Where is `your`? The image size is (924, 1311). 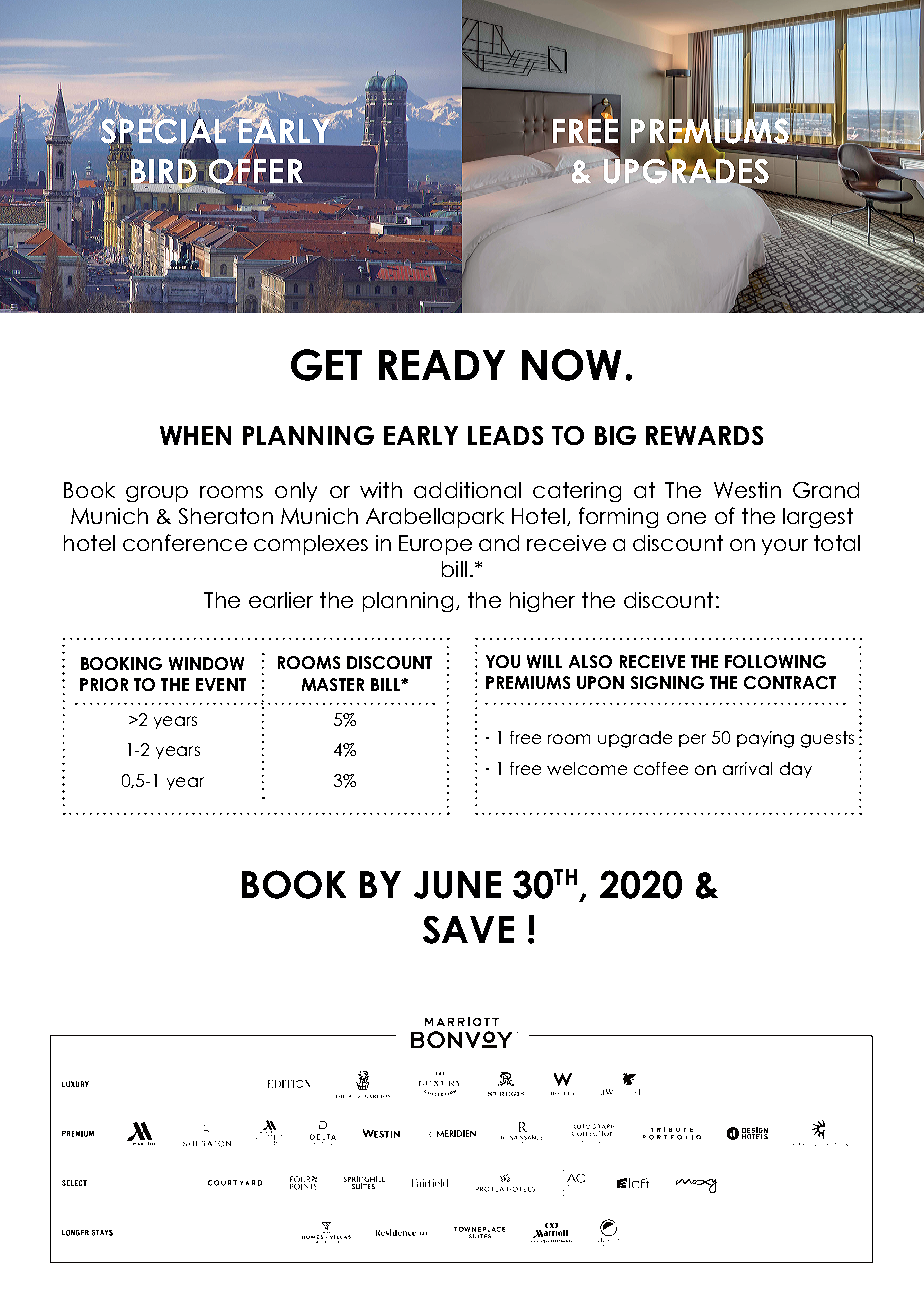
your is located at coordinates (785, 547).
